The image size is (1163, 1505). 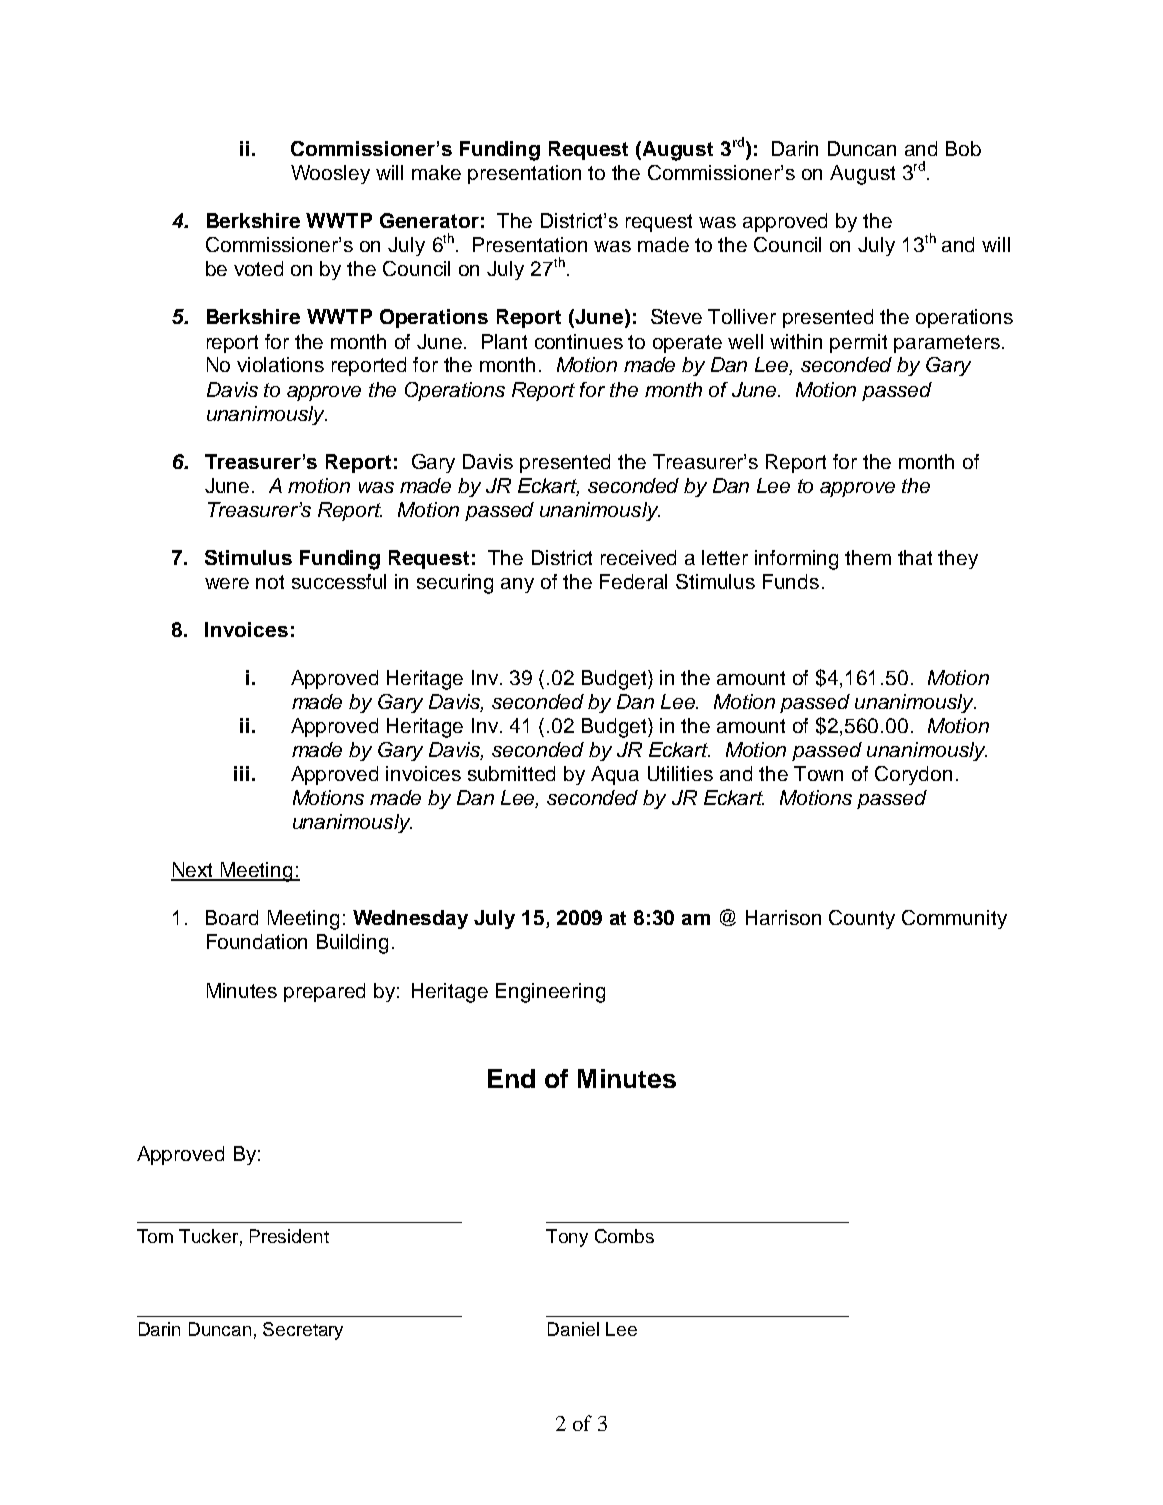 What do you see at coordinates (436, 172) in the screenshot?
I see `make` at bounding box center [436, 172].
